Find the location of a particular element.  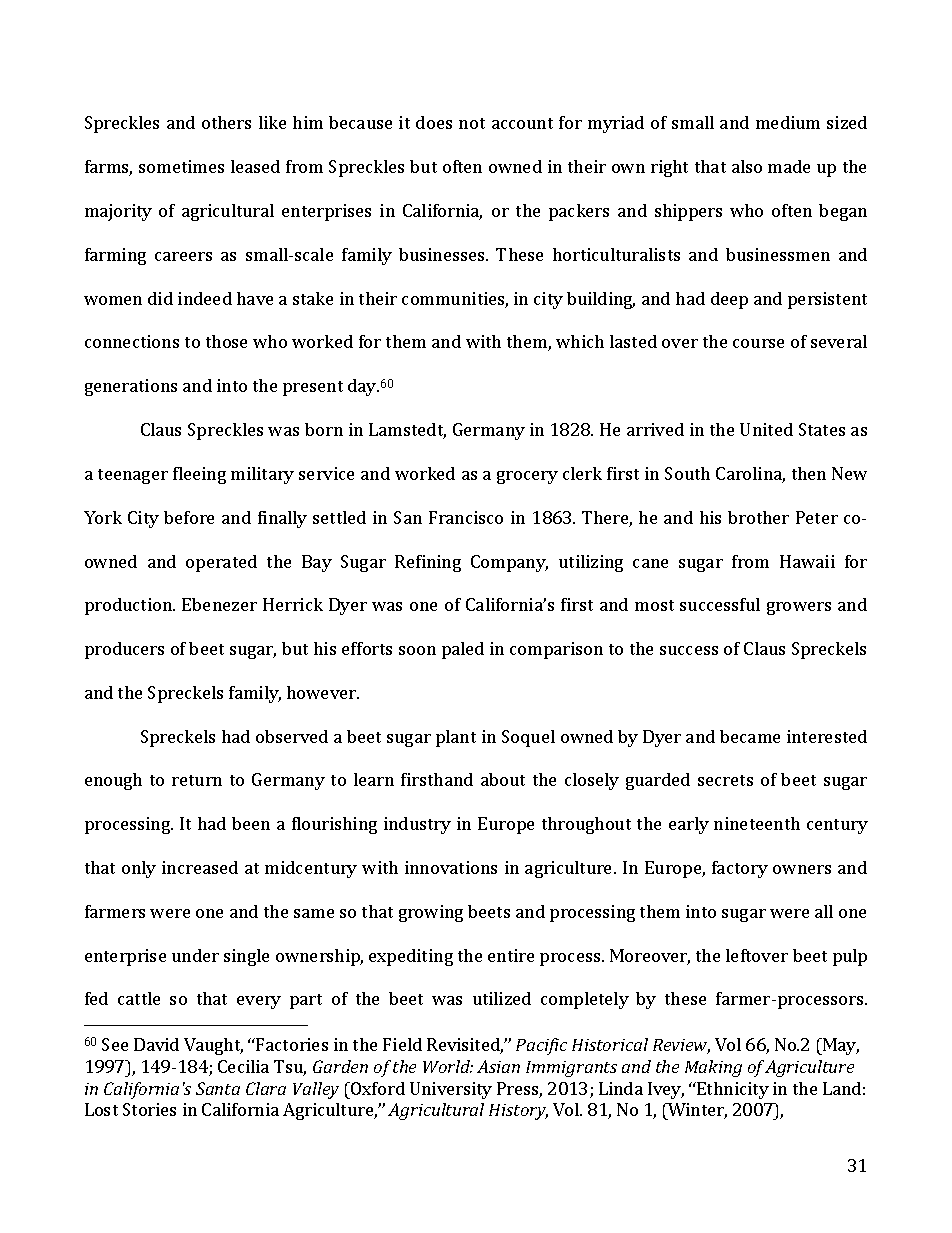

which is located at coordinates (580, 341).
